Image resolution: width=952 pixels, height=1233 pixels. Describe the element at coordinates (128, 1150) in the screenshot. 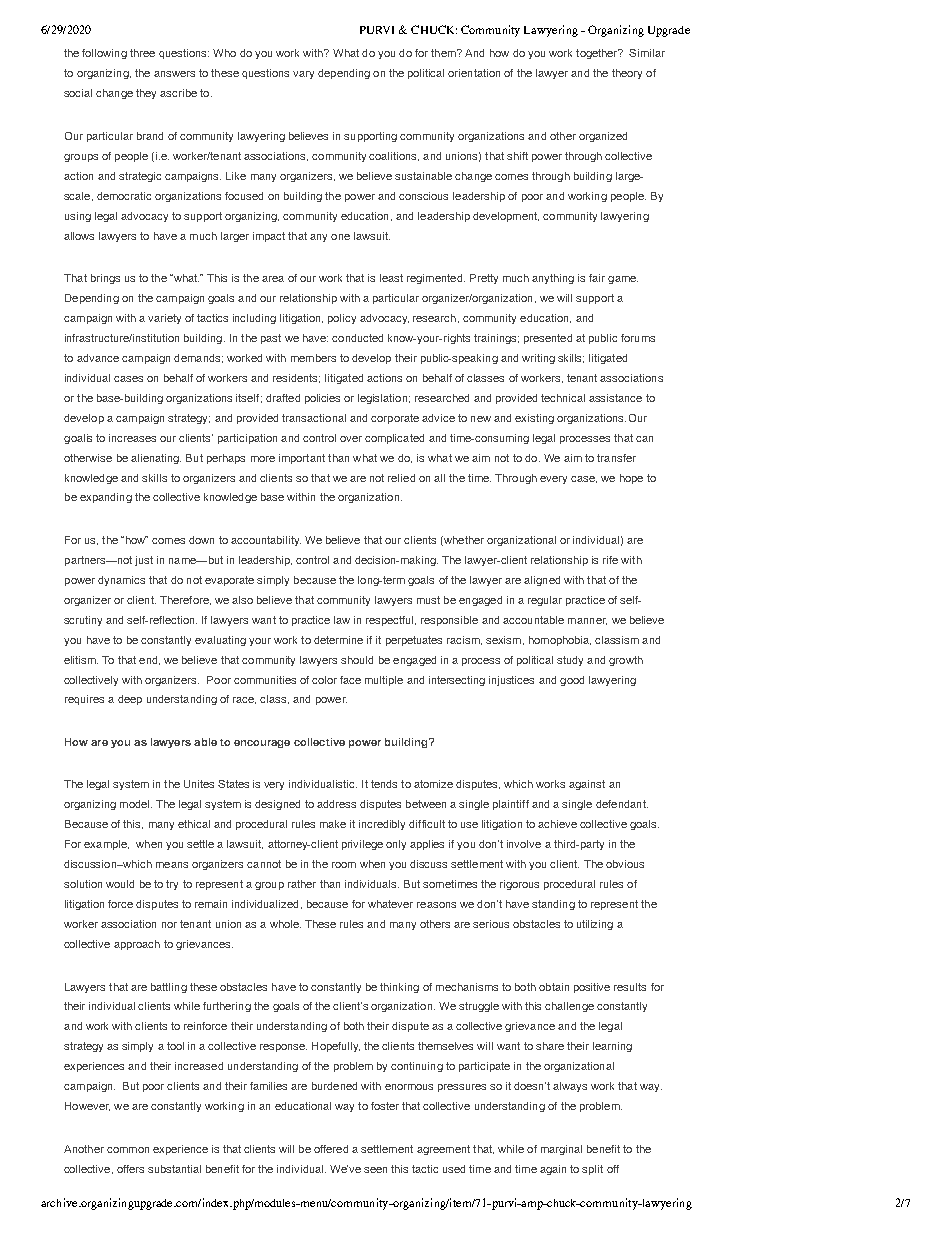

I see `common` at that location.
